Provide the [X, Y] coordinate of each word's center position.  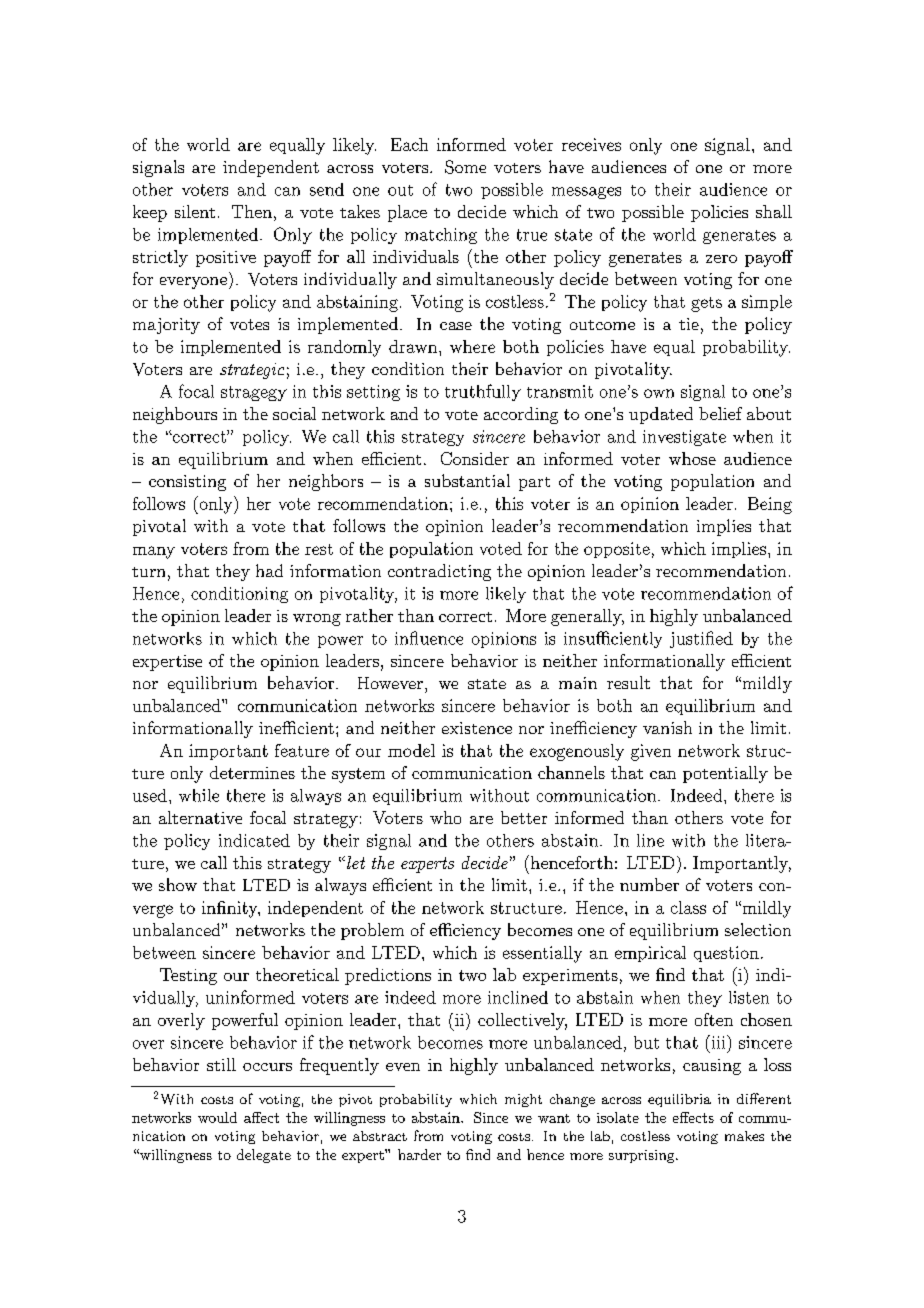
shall [774, 211]
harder [419, 1154]
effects [693, 1117]
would [217, 1117]
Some [465, 167]
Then [252, 211]
